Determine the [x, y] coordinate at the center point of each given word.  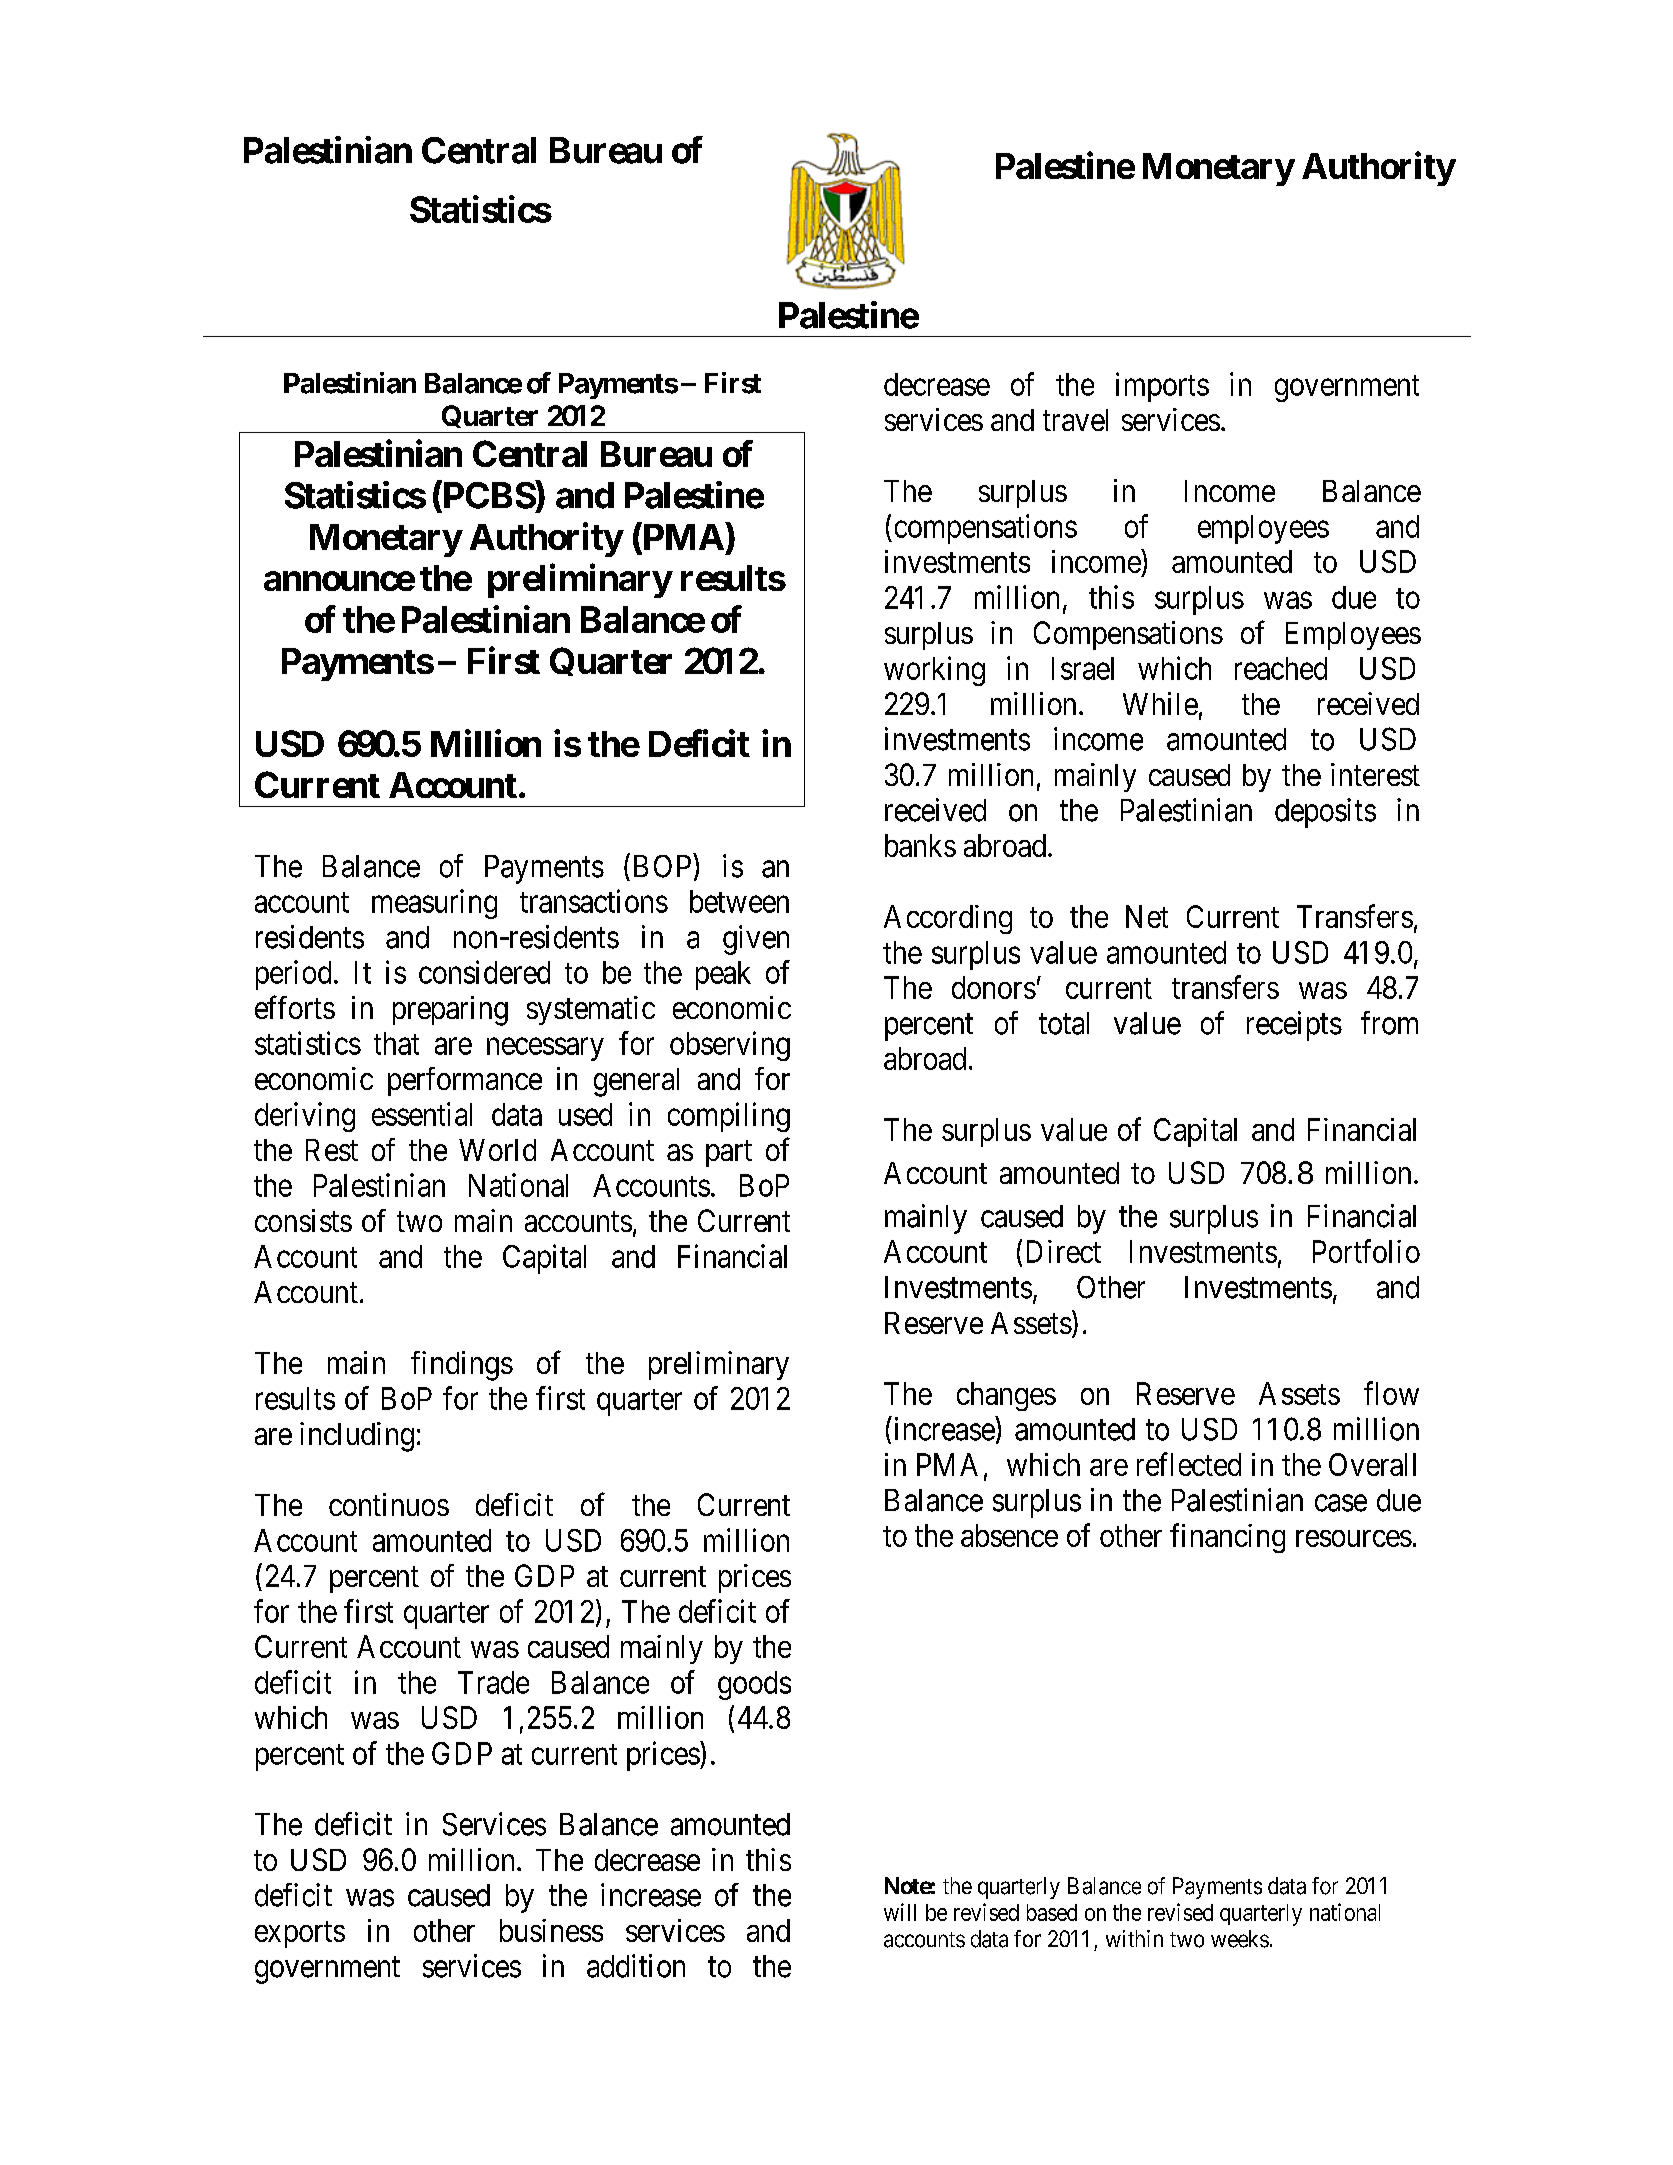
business [551, 1930]
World [497, 1150]
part [729, 1154]
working [934, 671]
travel [1075, 420]
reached [1281, 668]
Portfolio [1366, 1251]
